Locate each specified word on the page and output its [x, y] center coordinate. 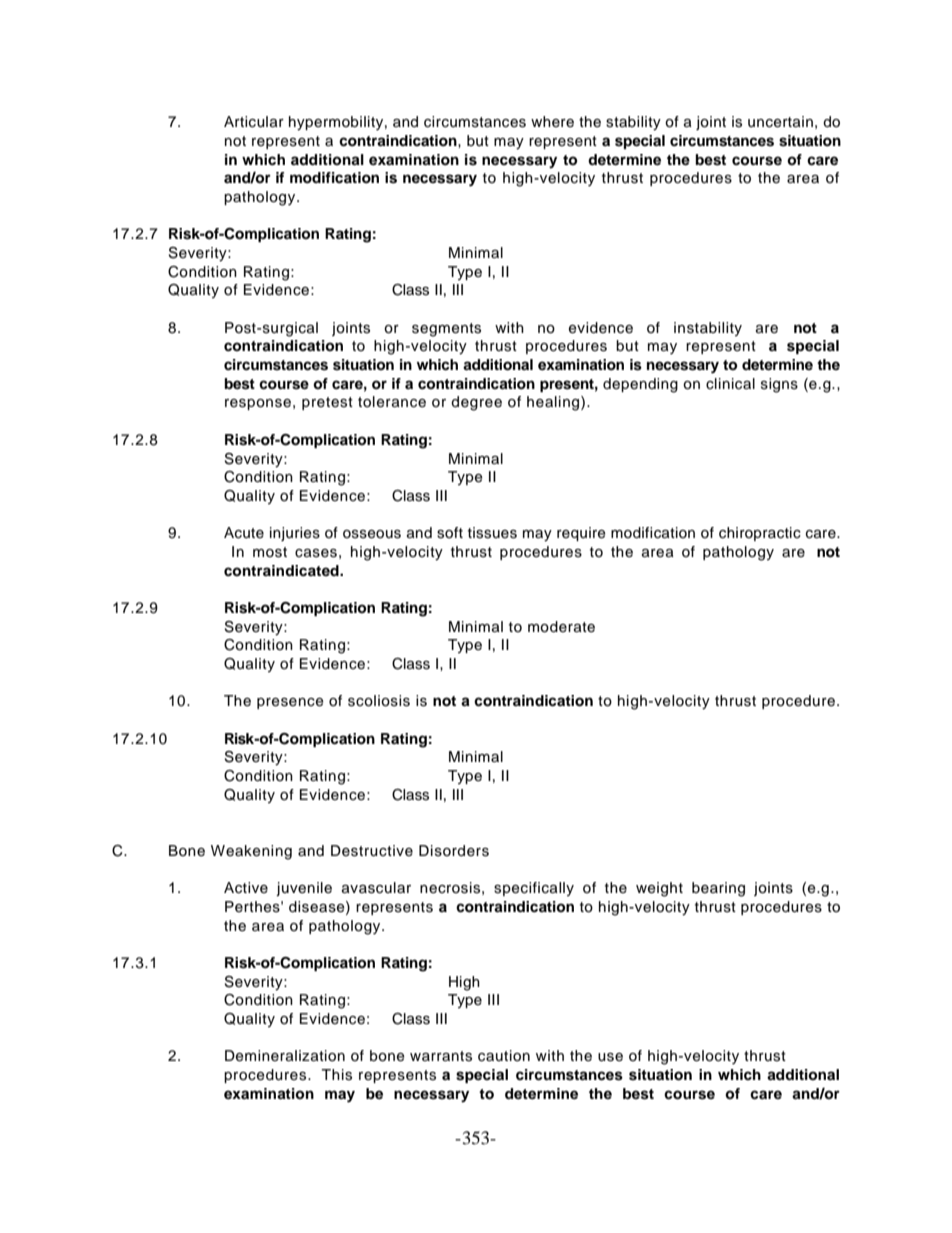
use [610, 1057]
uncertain [780, 122]
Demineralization [285, 1056]
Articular [254, 122]
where [552, 122]
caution [504, 1056]
